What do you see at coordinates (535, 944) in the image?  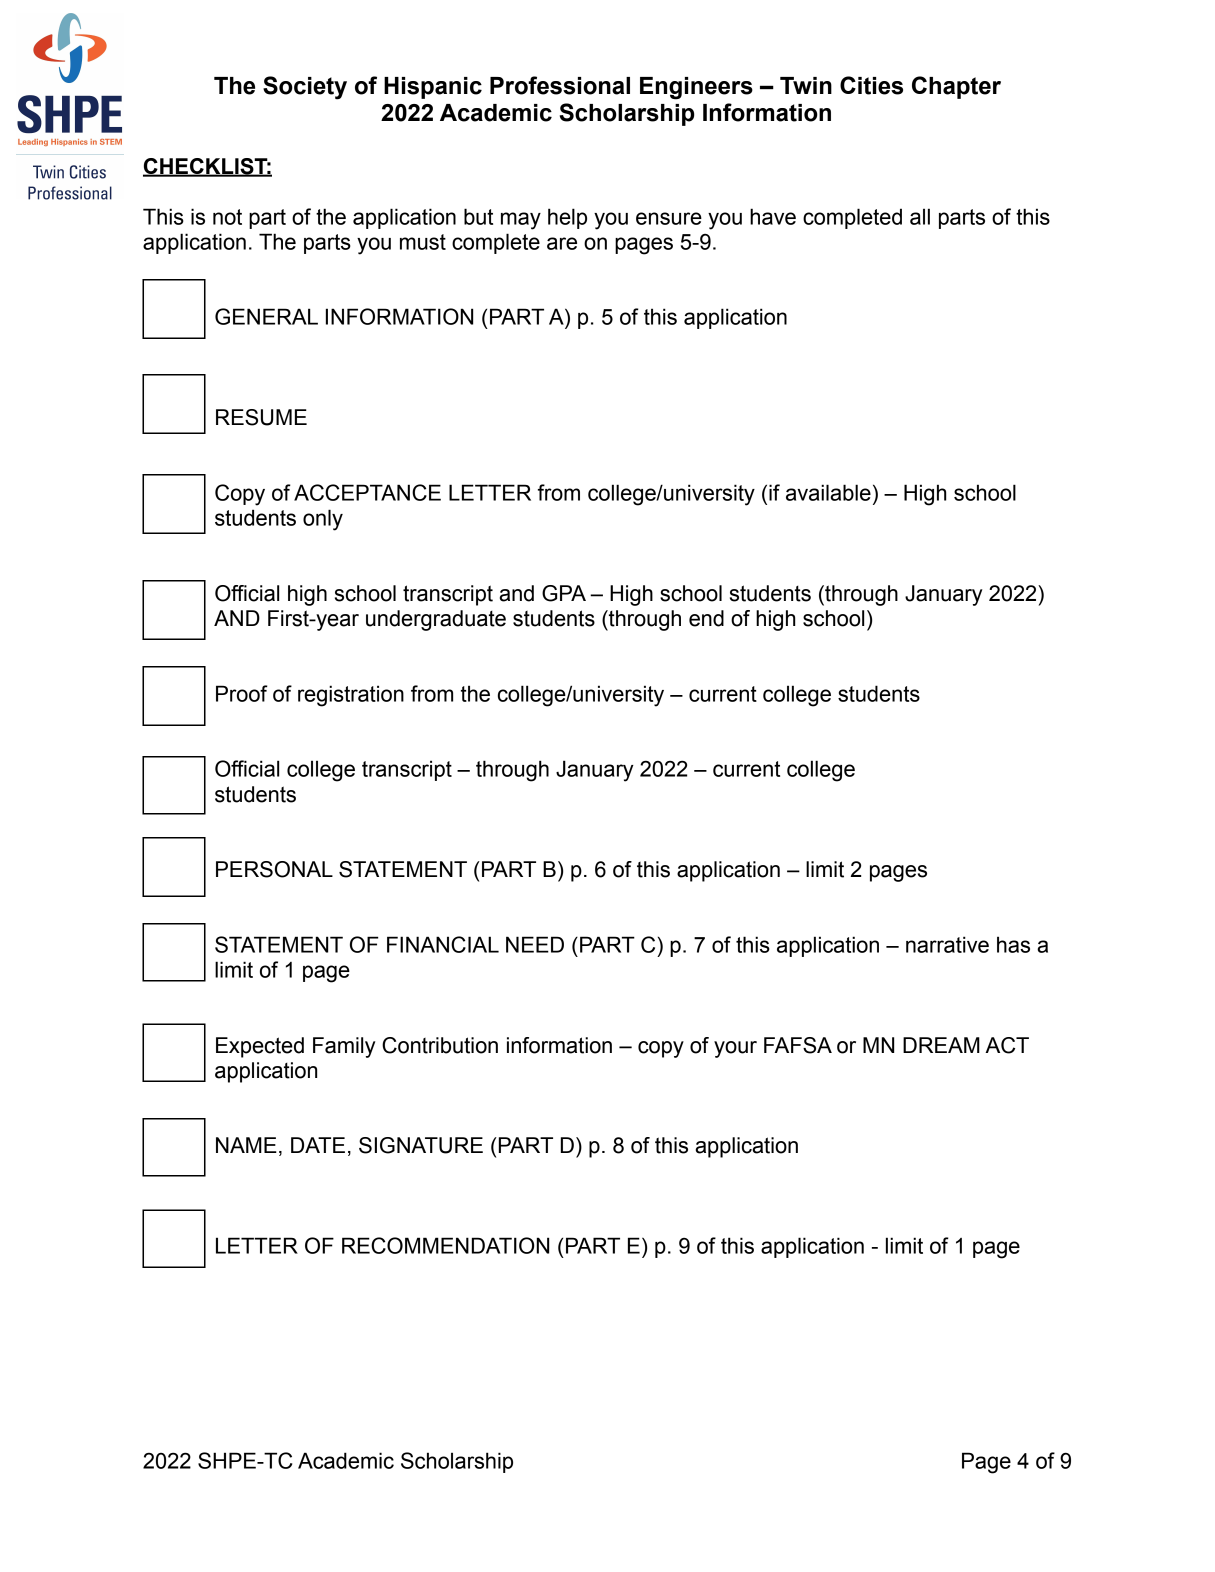 I see `NEED` at bounding box center [535, 944].
